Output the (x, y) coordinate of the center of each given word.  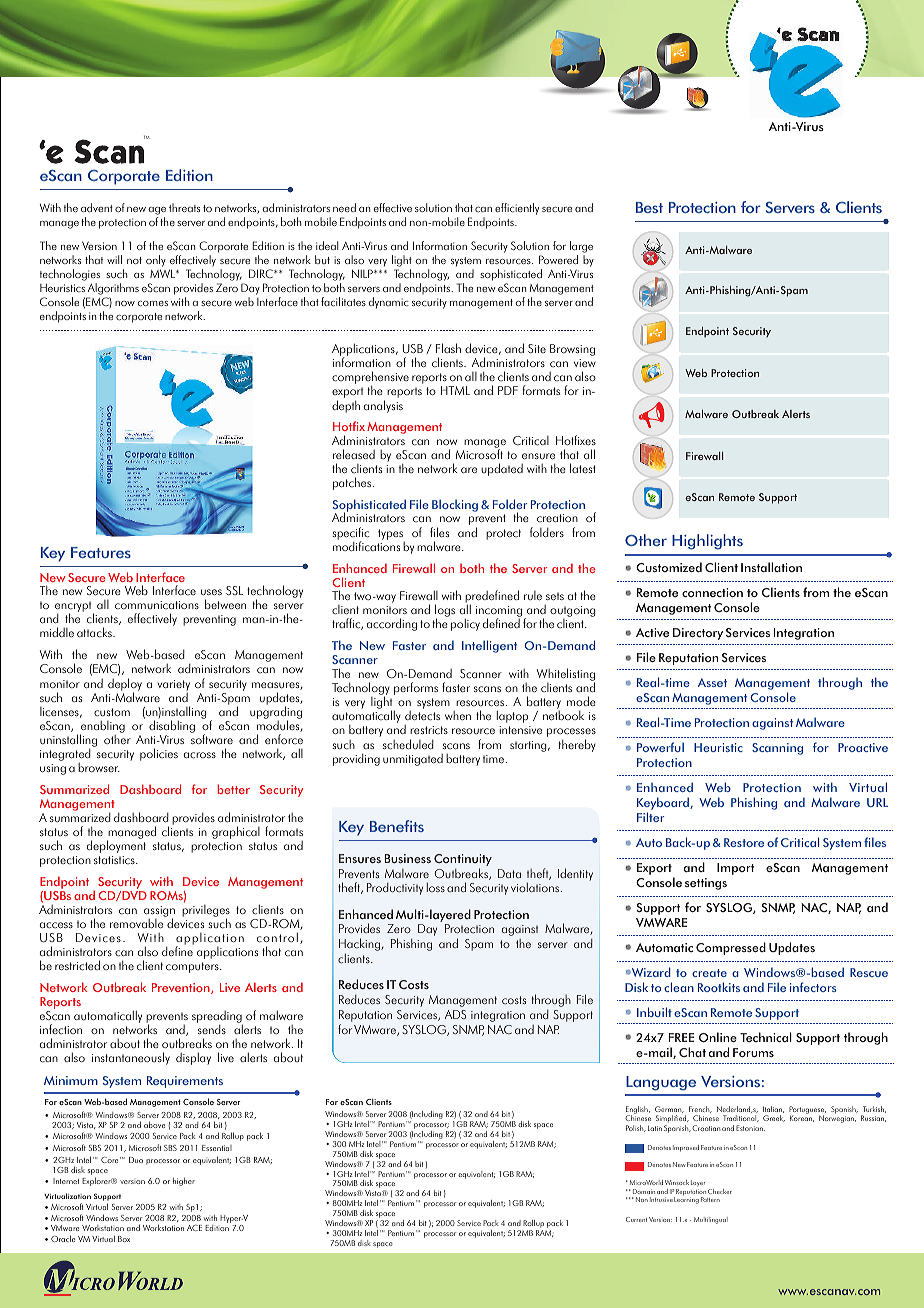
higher (184, 1182)
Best (649, 207)
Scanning (777, 749)
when (458, 715)
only (156, 262)
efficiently (517, 209)
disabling (172, 728)
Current (636, 1219)
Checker (720, 1191)
